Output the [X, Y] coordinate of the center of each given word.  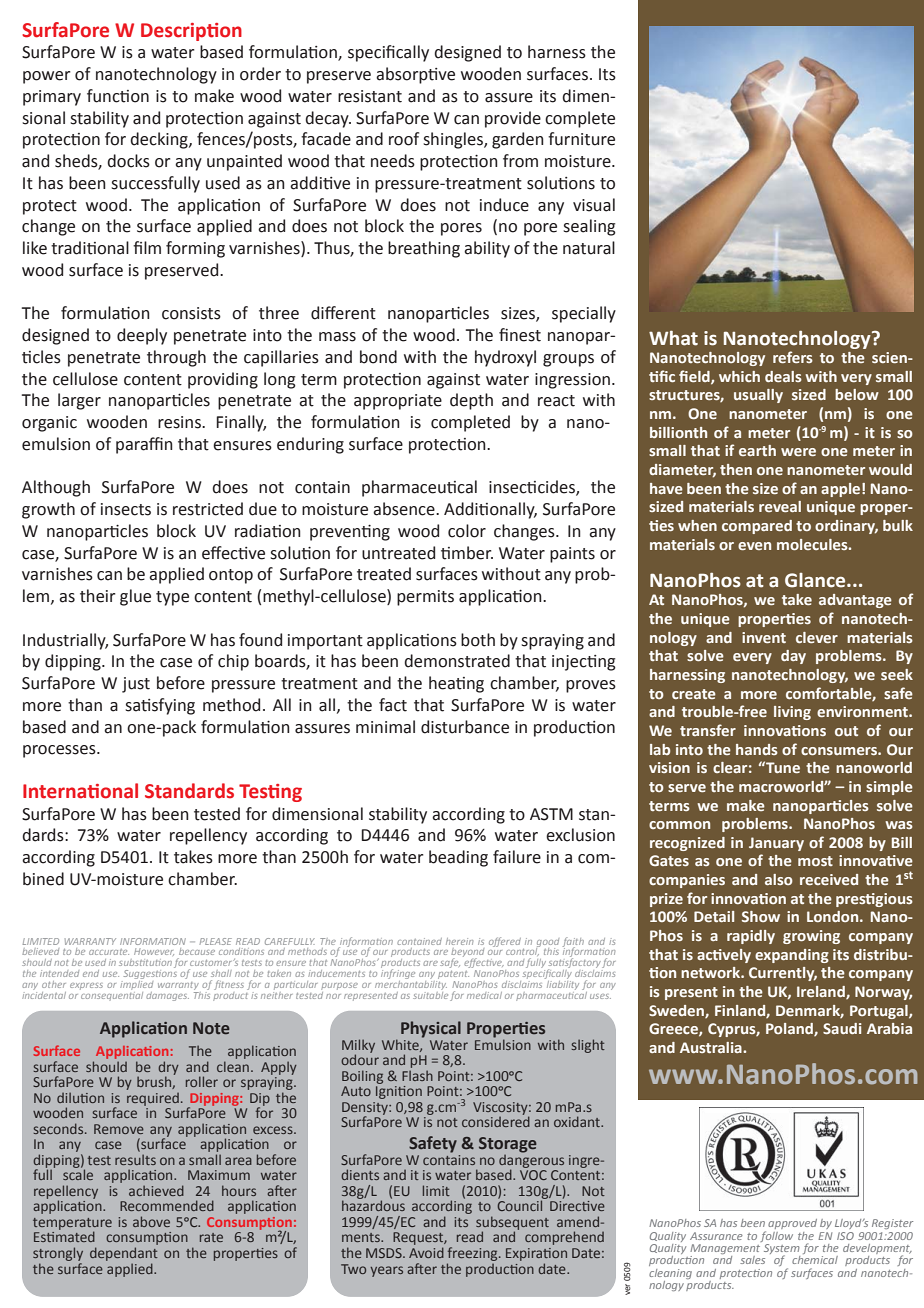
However [154, 952]
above [151, 1221]
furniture [581, 139]
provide [513, 119]
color [467, 531]
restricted [208, 509]
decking [160, 140]
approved [792, 1224]
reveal [780, 506]
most [815, 861]
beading [458, 858]
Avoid [426, 1252]
